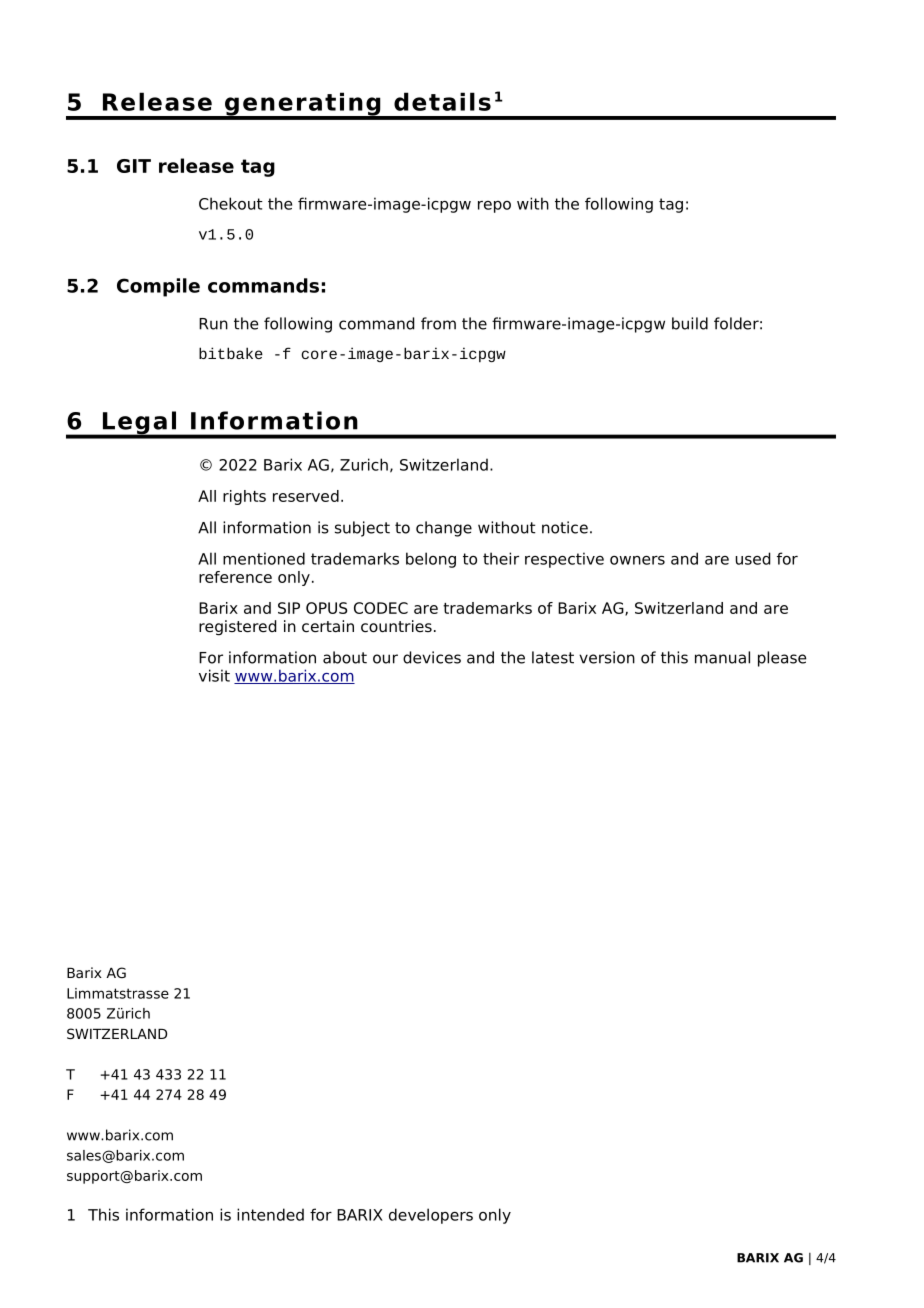  Describe the element at coordinates (134, 166) in the document. I see `GIT` at that location.
